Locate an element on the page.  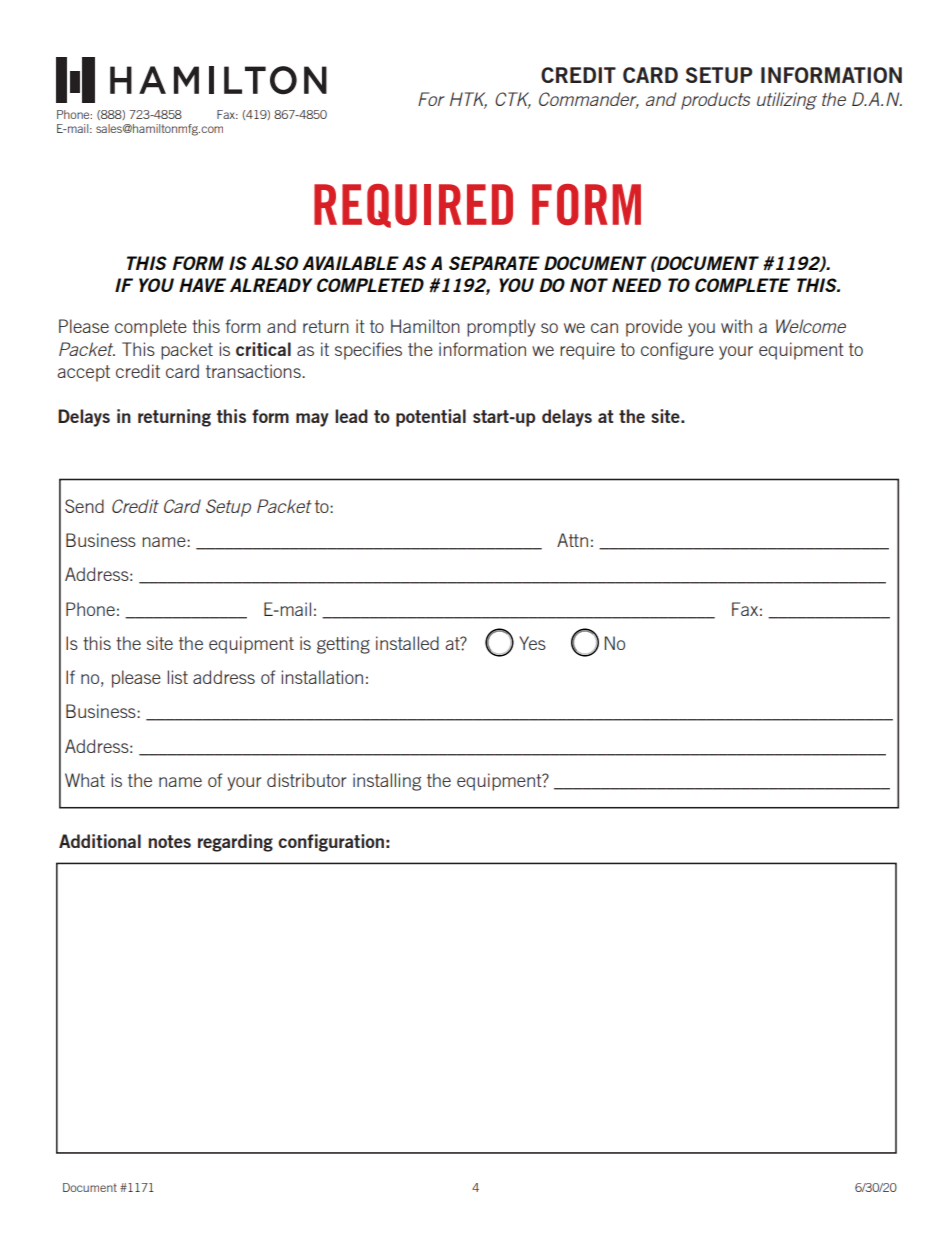
installing is located at coordinates (387, 782).
